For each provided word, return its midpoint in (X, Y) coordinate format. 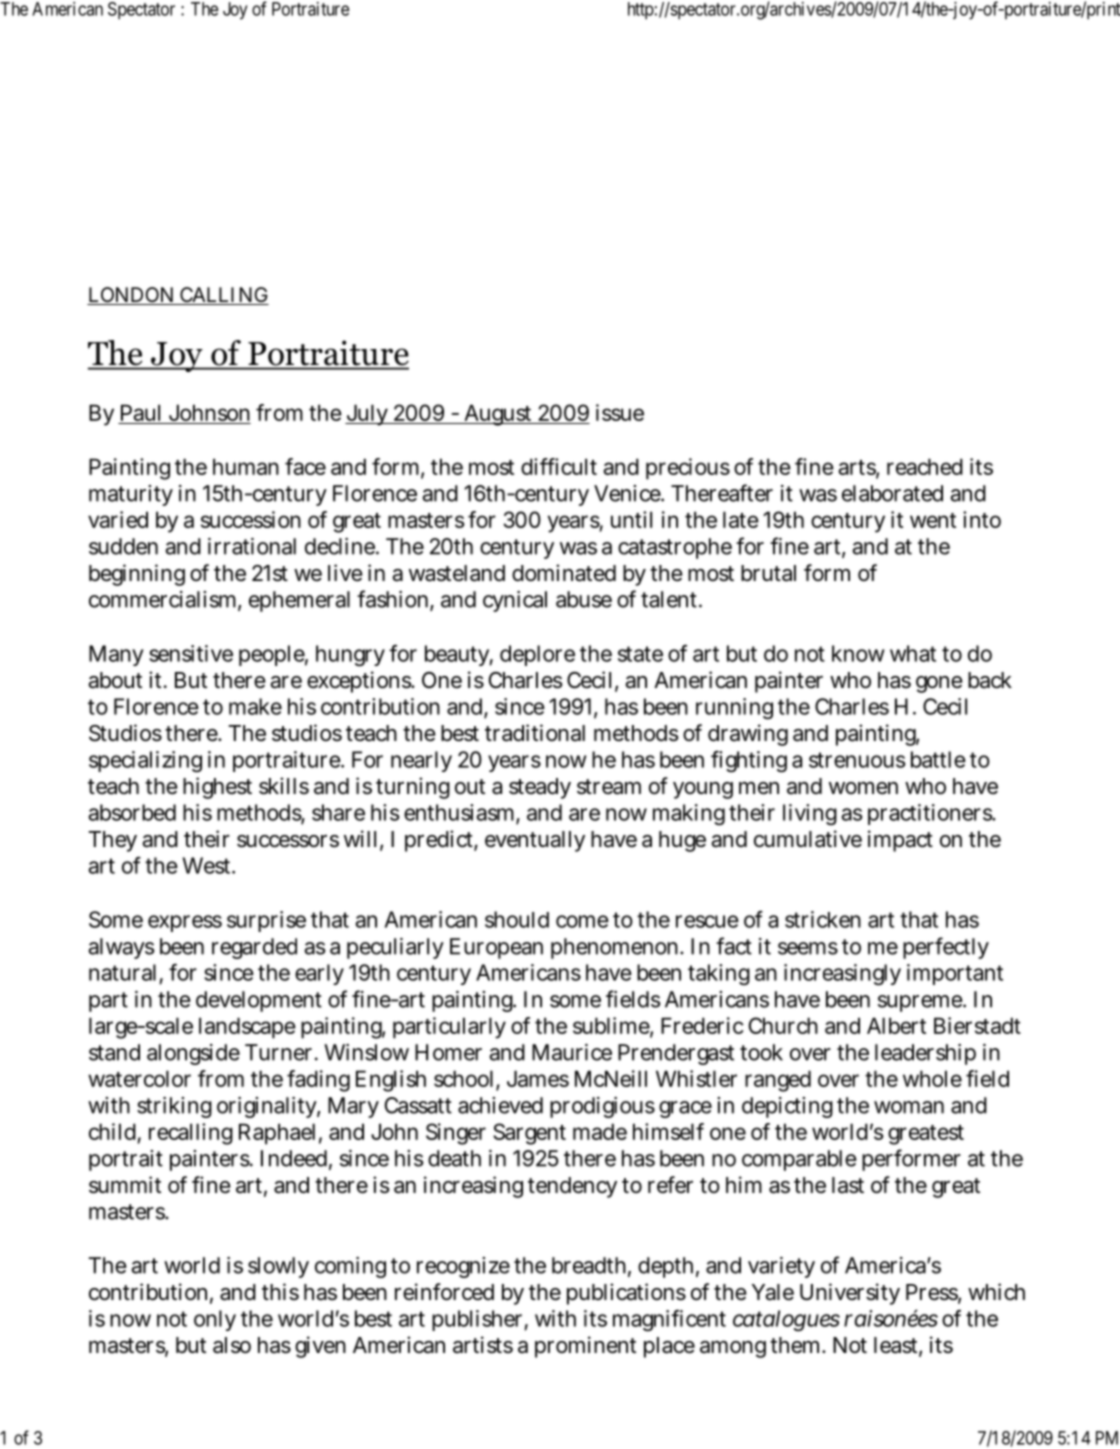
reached (925, 466)
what (913, 653)
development (259, 1001)
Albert (896, 1025)
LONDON (132, 296)
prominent (585, 1347)
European (496, 948)
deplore (537, 655)
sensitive (191, 653)
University (850, 1294)
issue (620, 412)
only (215, 1320)
